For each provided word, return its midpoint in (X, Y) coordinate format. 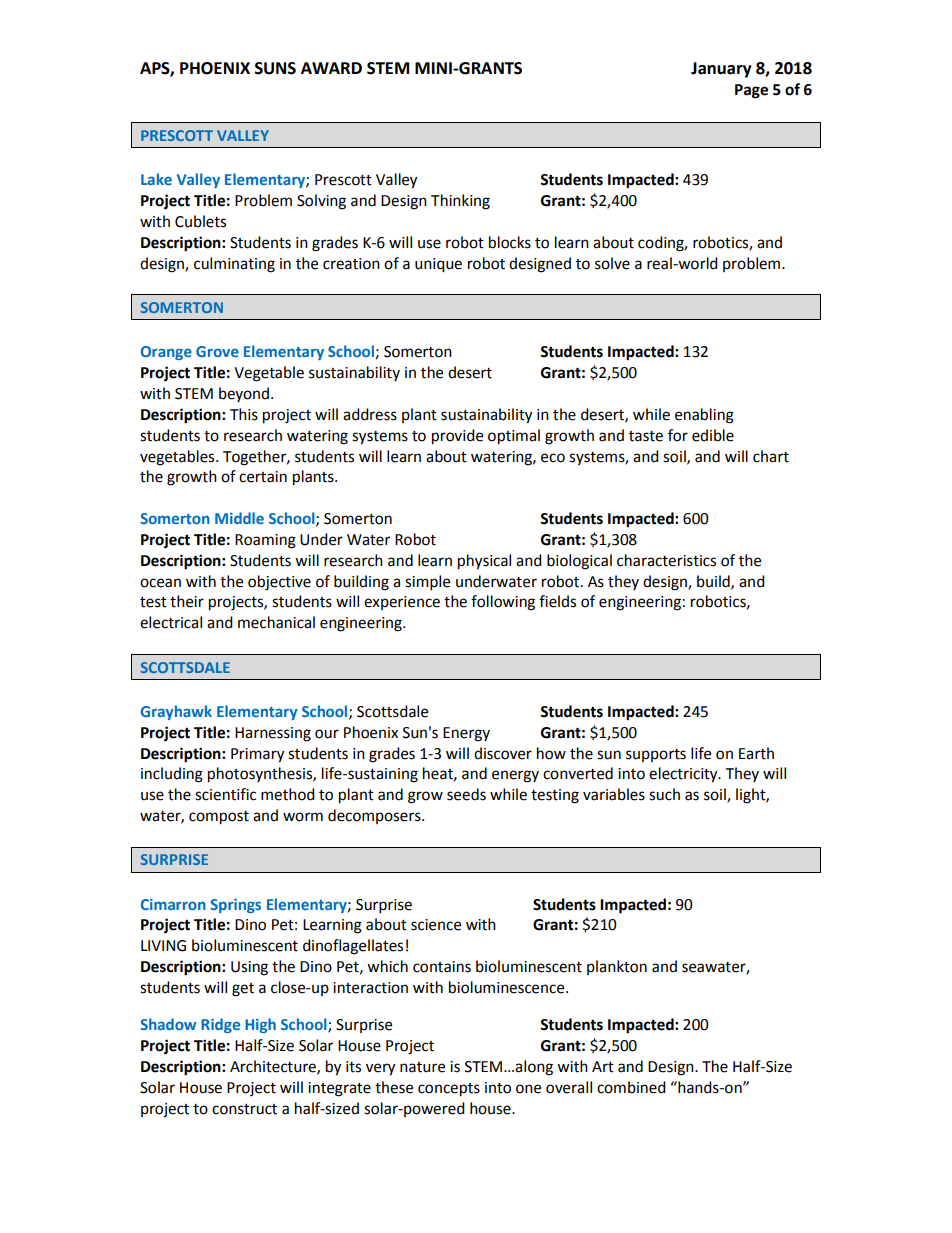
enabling (704, 416)
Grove (217, 351)
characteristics (666, 560)
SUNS (275, 68)
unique (438, 265)
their (187, 601)
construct (244, 1109)
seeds (466, 794)
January (721, 70)
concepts (449, 1090)
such (664, 794)
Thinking (460, 202)
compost (219, 818)
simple (427, 583)
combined (631, 1087)
